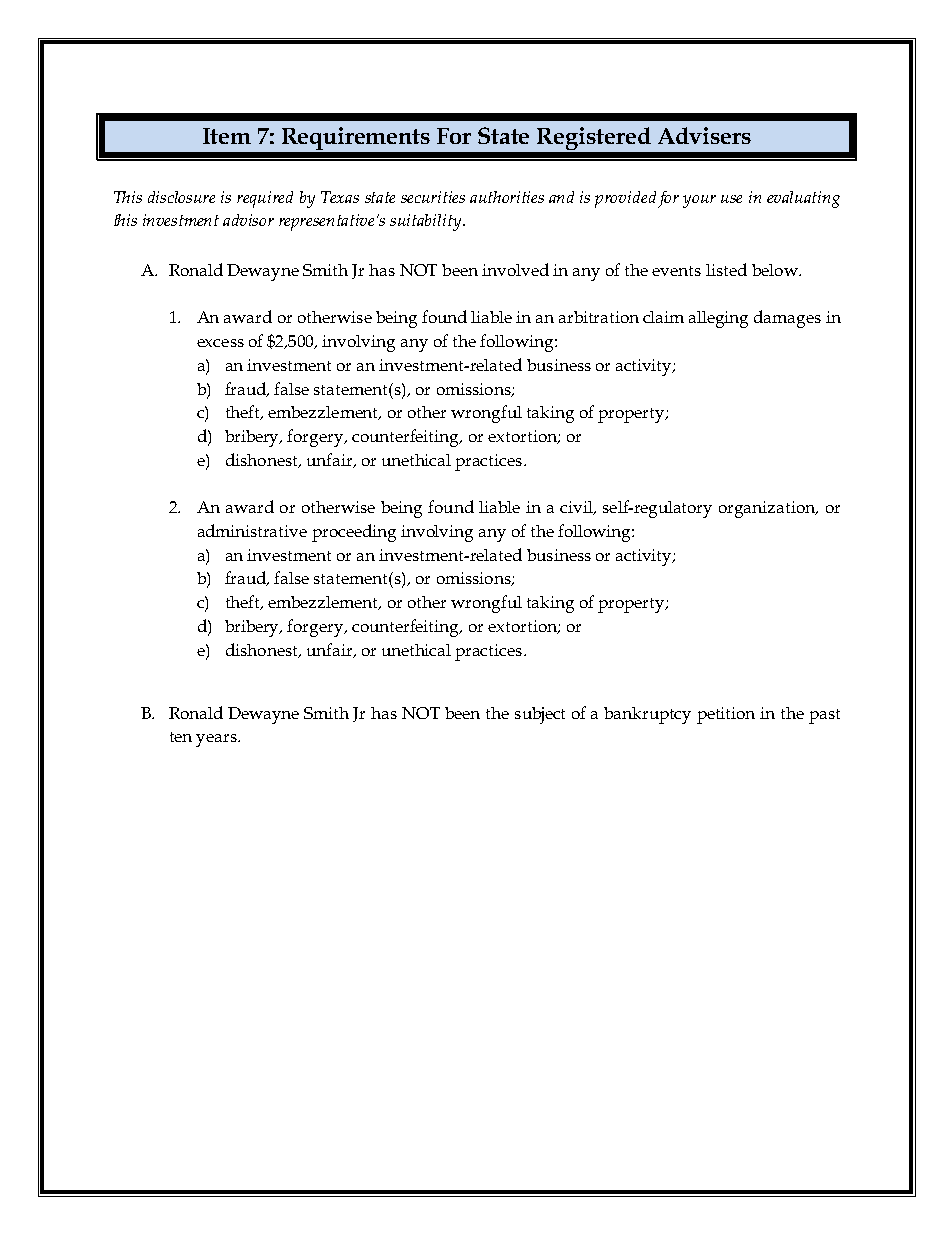  What do you see at coordinates (768, 509) in the screenshot?
I see `organization` at bounding box center [768, 509].
